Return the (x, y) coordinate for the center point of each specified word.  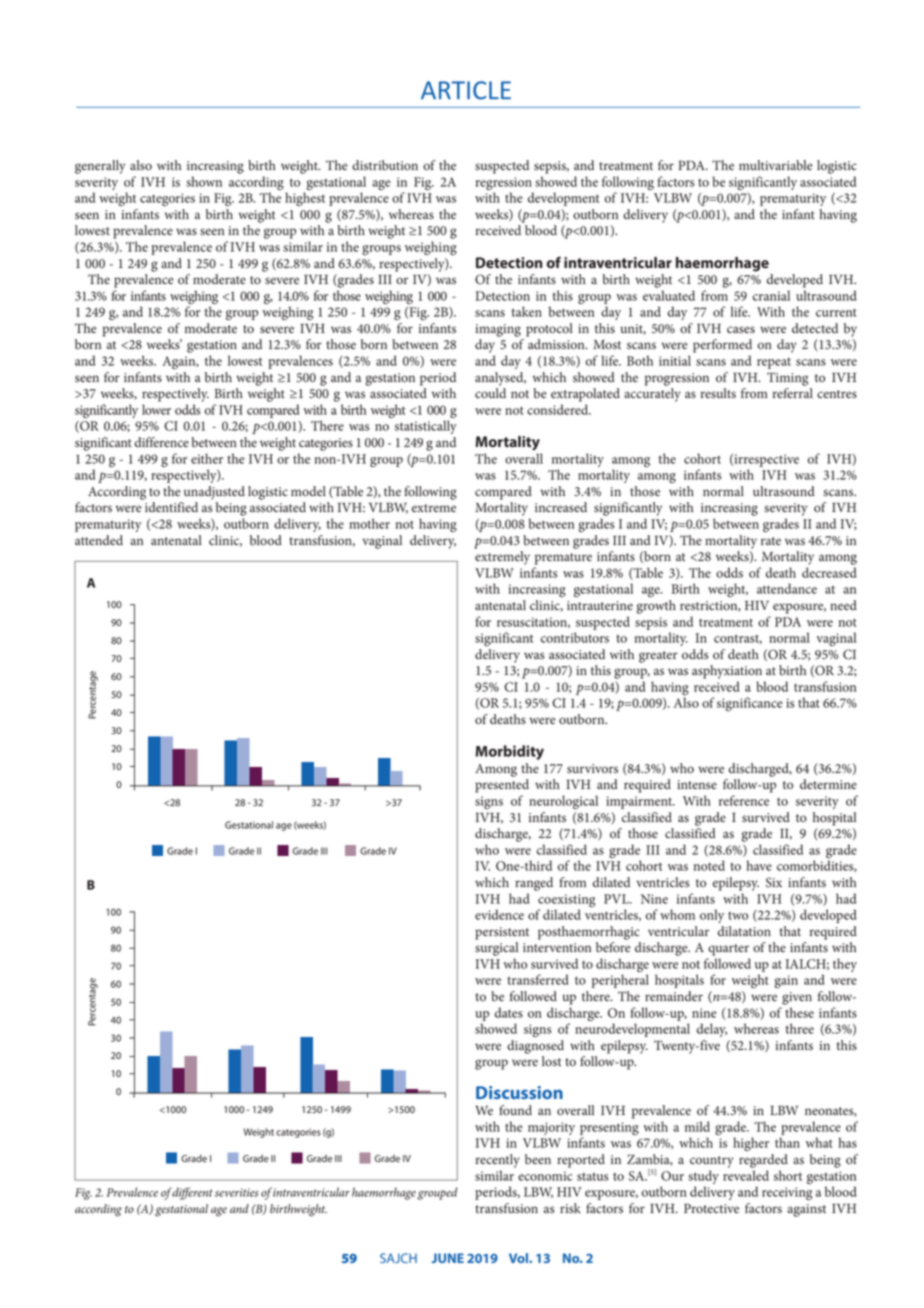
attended (99, 540)
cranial (771, 295)
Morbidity (509, 752)
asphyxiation (727, 672)
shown (204, 181)
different (192, 1193)
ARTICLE (466, 90)
